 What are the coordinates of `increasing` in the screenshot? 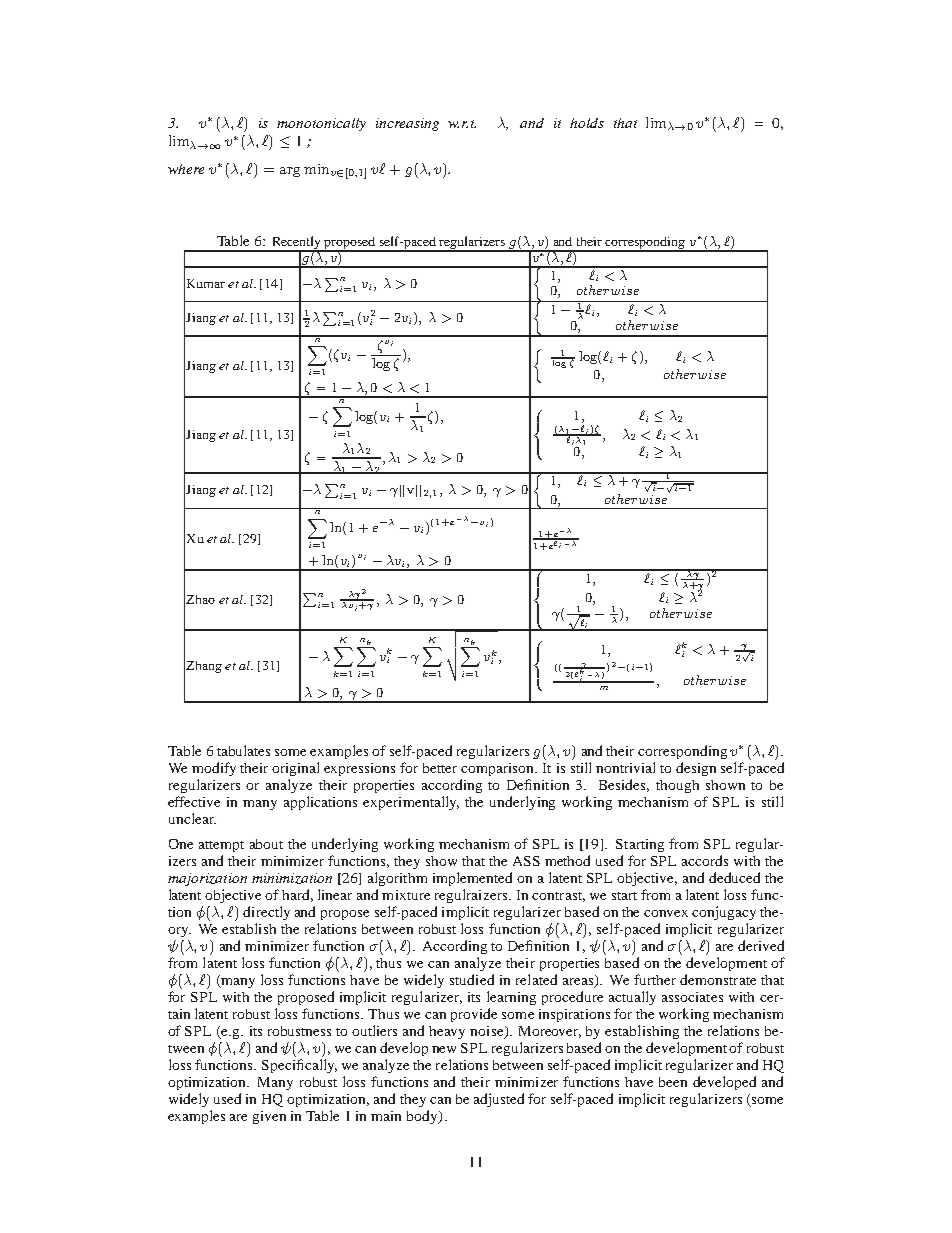 It's located at (407, 124).
